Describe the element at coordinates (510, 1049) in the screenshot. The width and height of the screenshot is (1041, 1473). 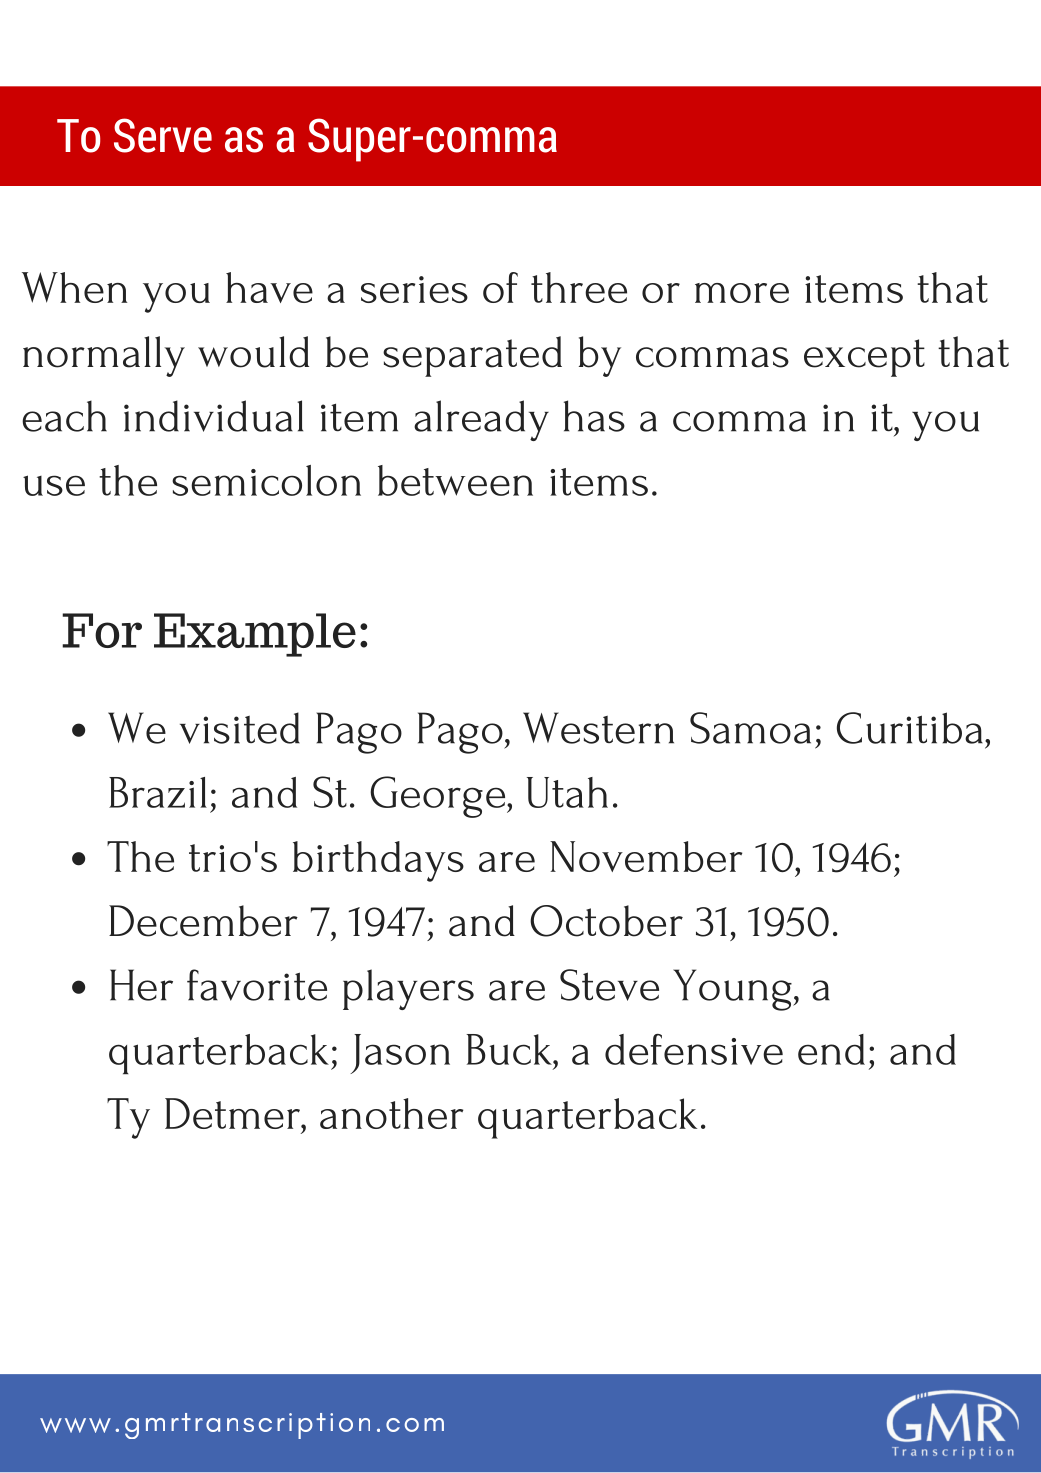
I see `Buck` at that location.
